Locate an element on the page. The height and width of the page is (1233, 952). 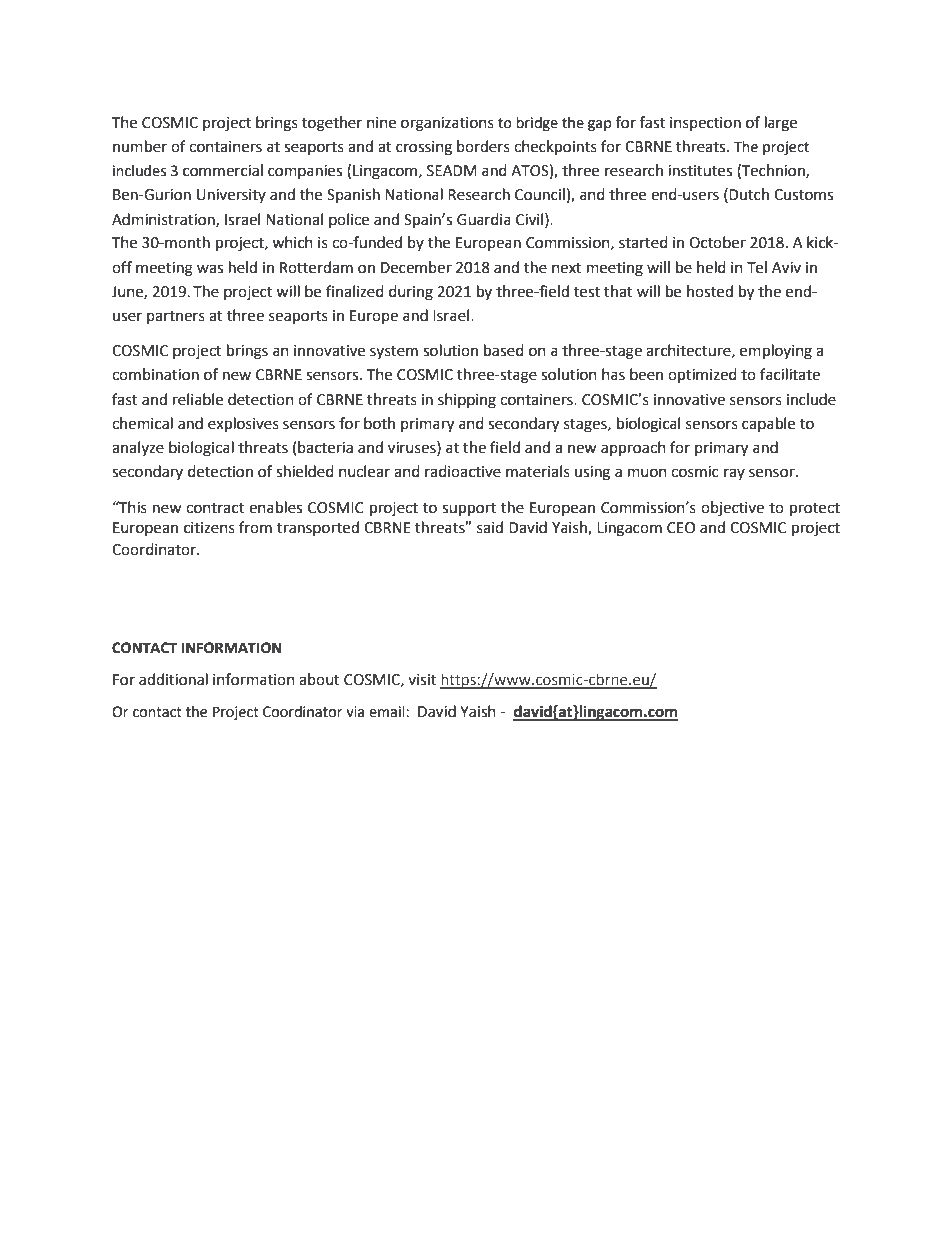
said is located at coordinates (490, 527).
